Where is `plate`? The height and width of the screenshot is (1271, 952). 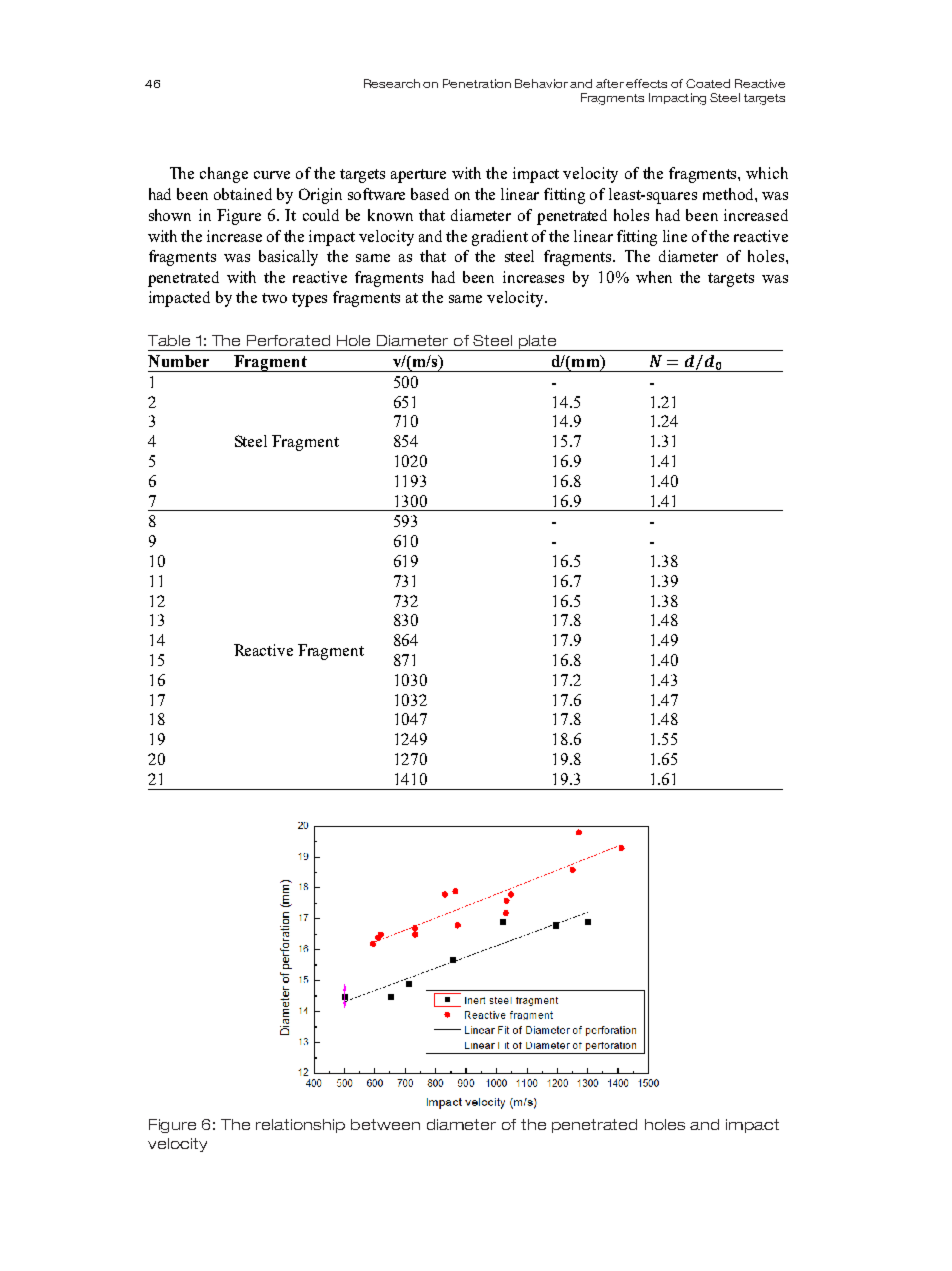
plate is located at coordinates (537, 343).
